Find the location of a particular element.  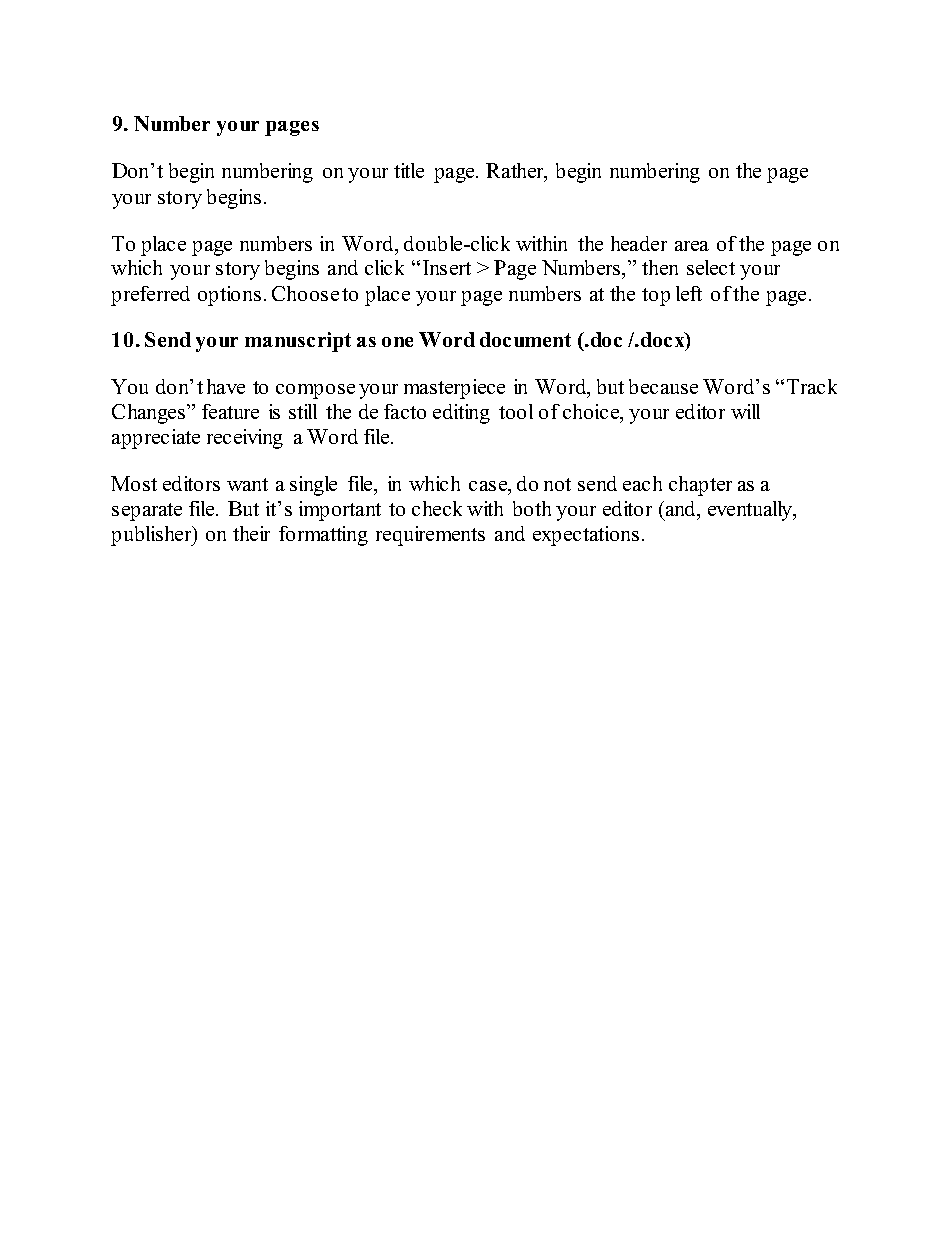

have is located at coordinates (226, 386).
